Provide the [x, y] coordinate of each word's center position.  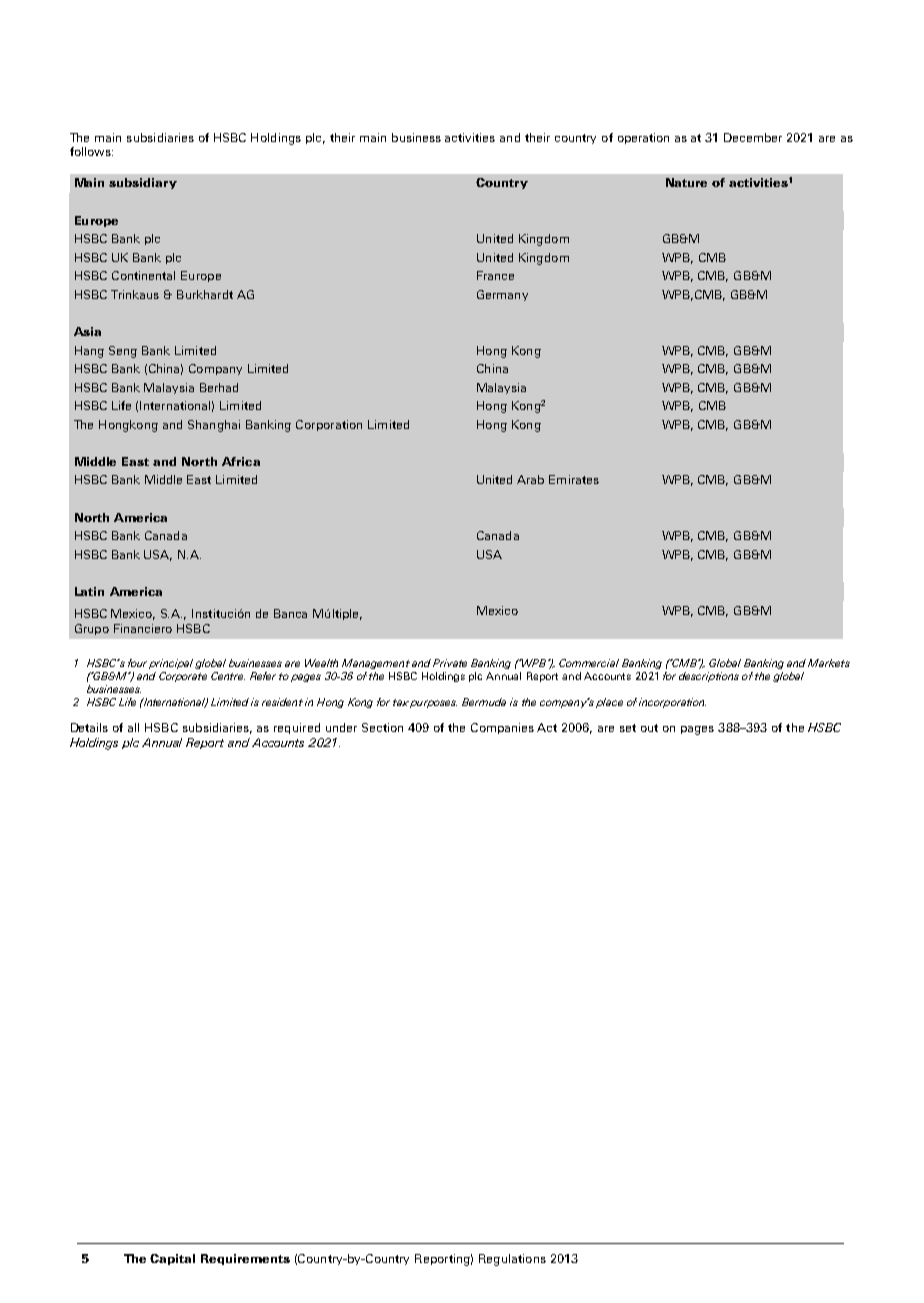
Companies [502, 728]
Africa [241, 461]
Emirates [574, 479]
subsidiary [143, 183]
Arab [530, 479]
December [753, 137]
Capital [172, 1259]
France [495, 275]
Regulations [512, 1260]
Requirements [245, 1259]
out [649, 728]
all [133, 727]
